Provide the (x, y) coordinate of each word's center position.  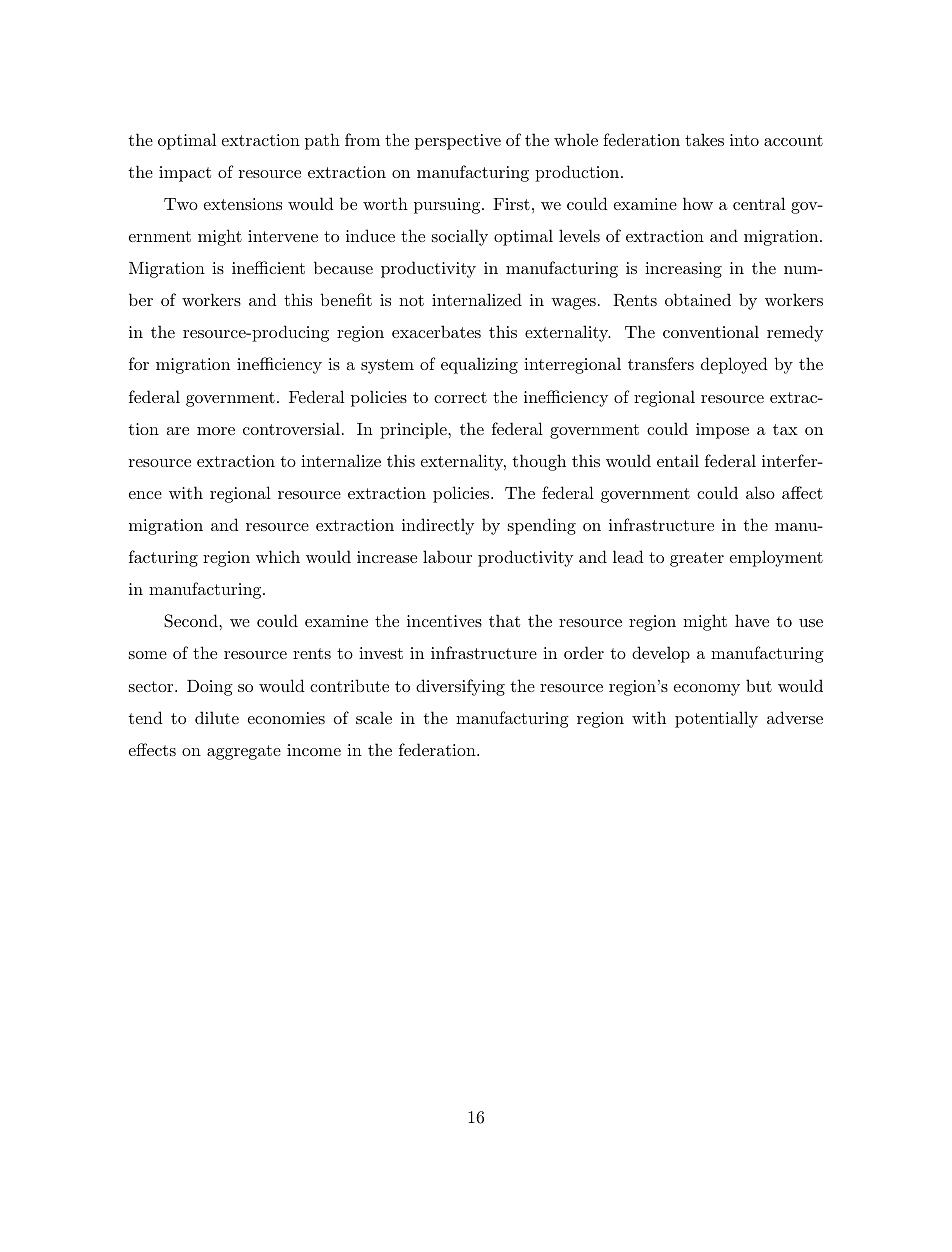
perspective (458, 142)
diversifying (460, 687)
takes (704, 139)
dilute (217, 717)
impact (185, 174)
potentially (716, 719)
